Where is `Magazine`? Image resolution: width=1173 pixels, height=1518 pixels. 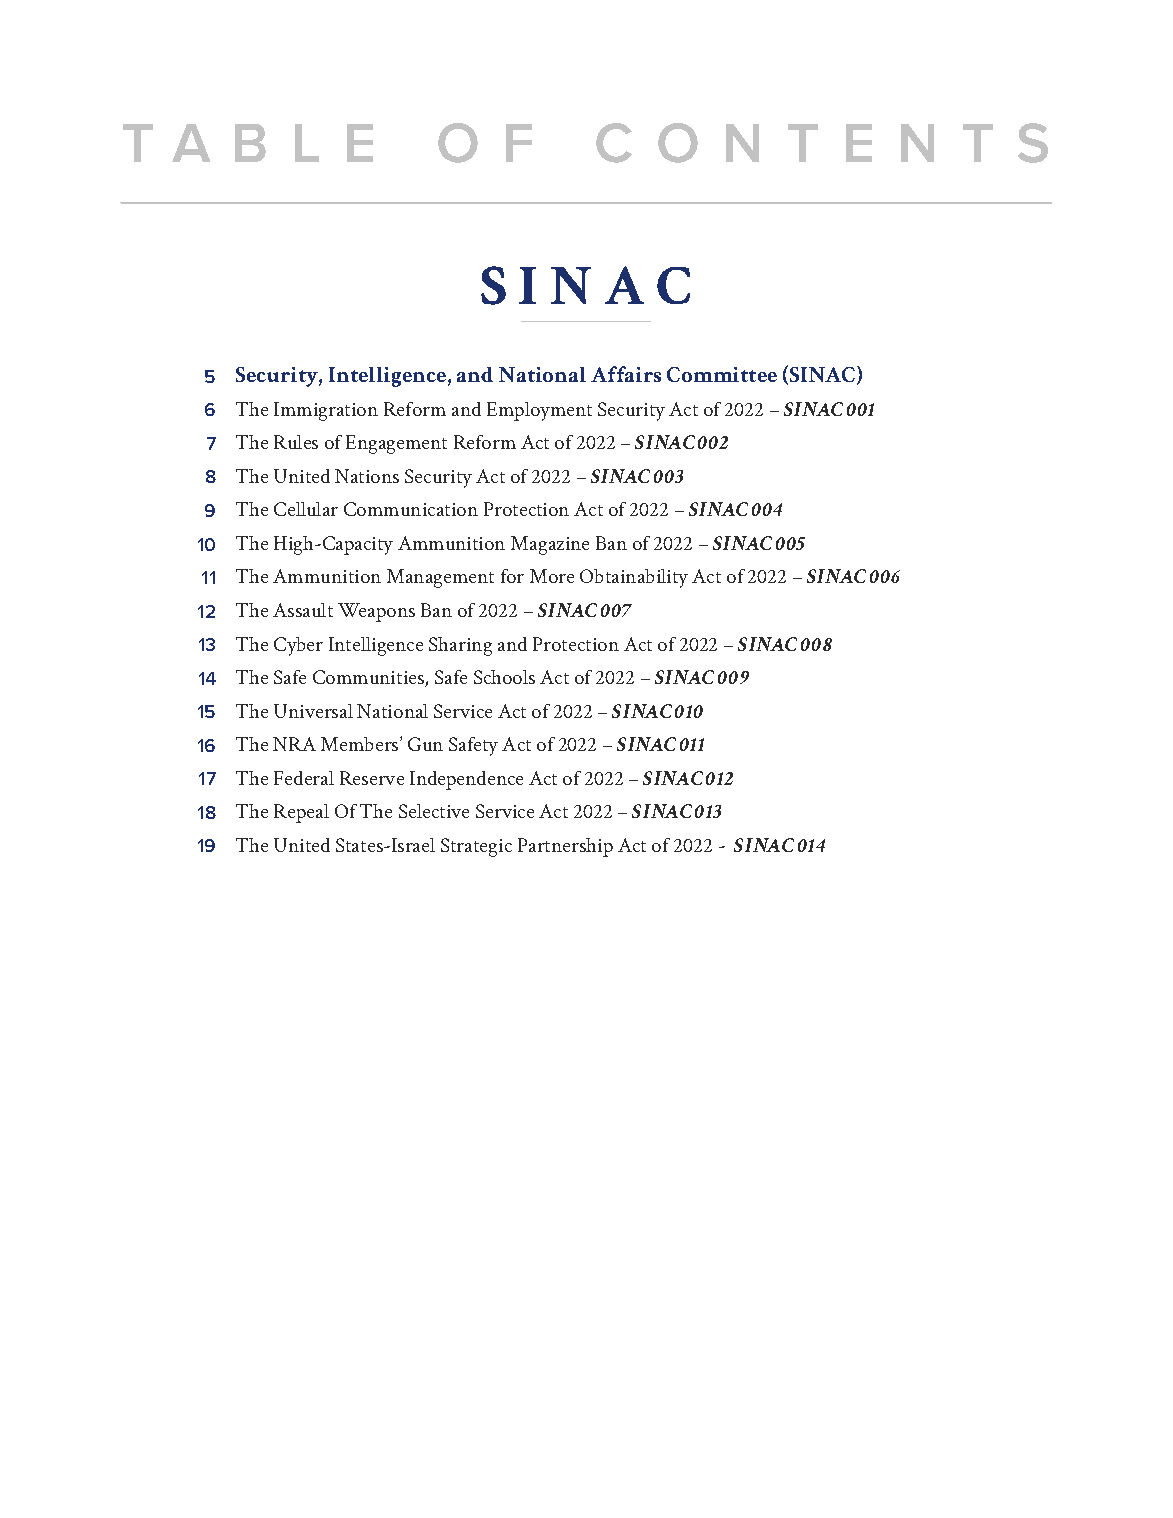
Magazine is located at coordinates (550, 545).
